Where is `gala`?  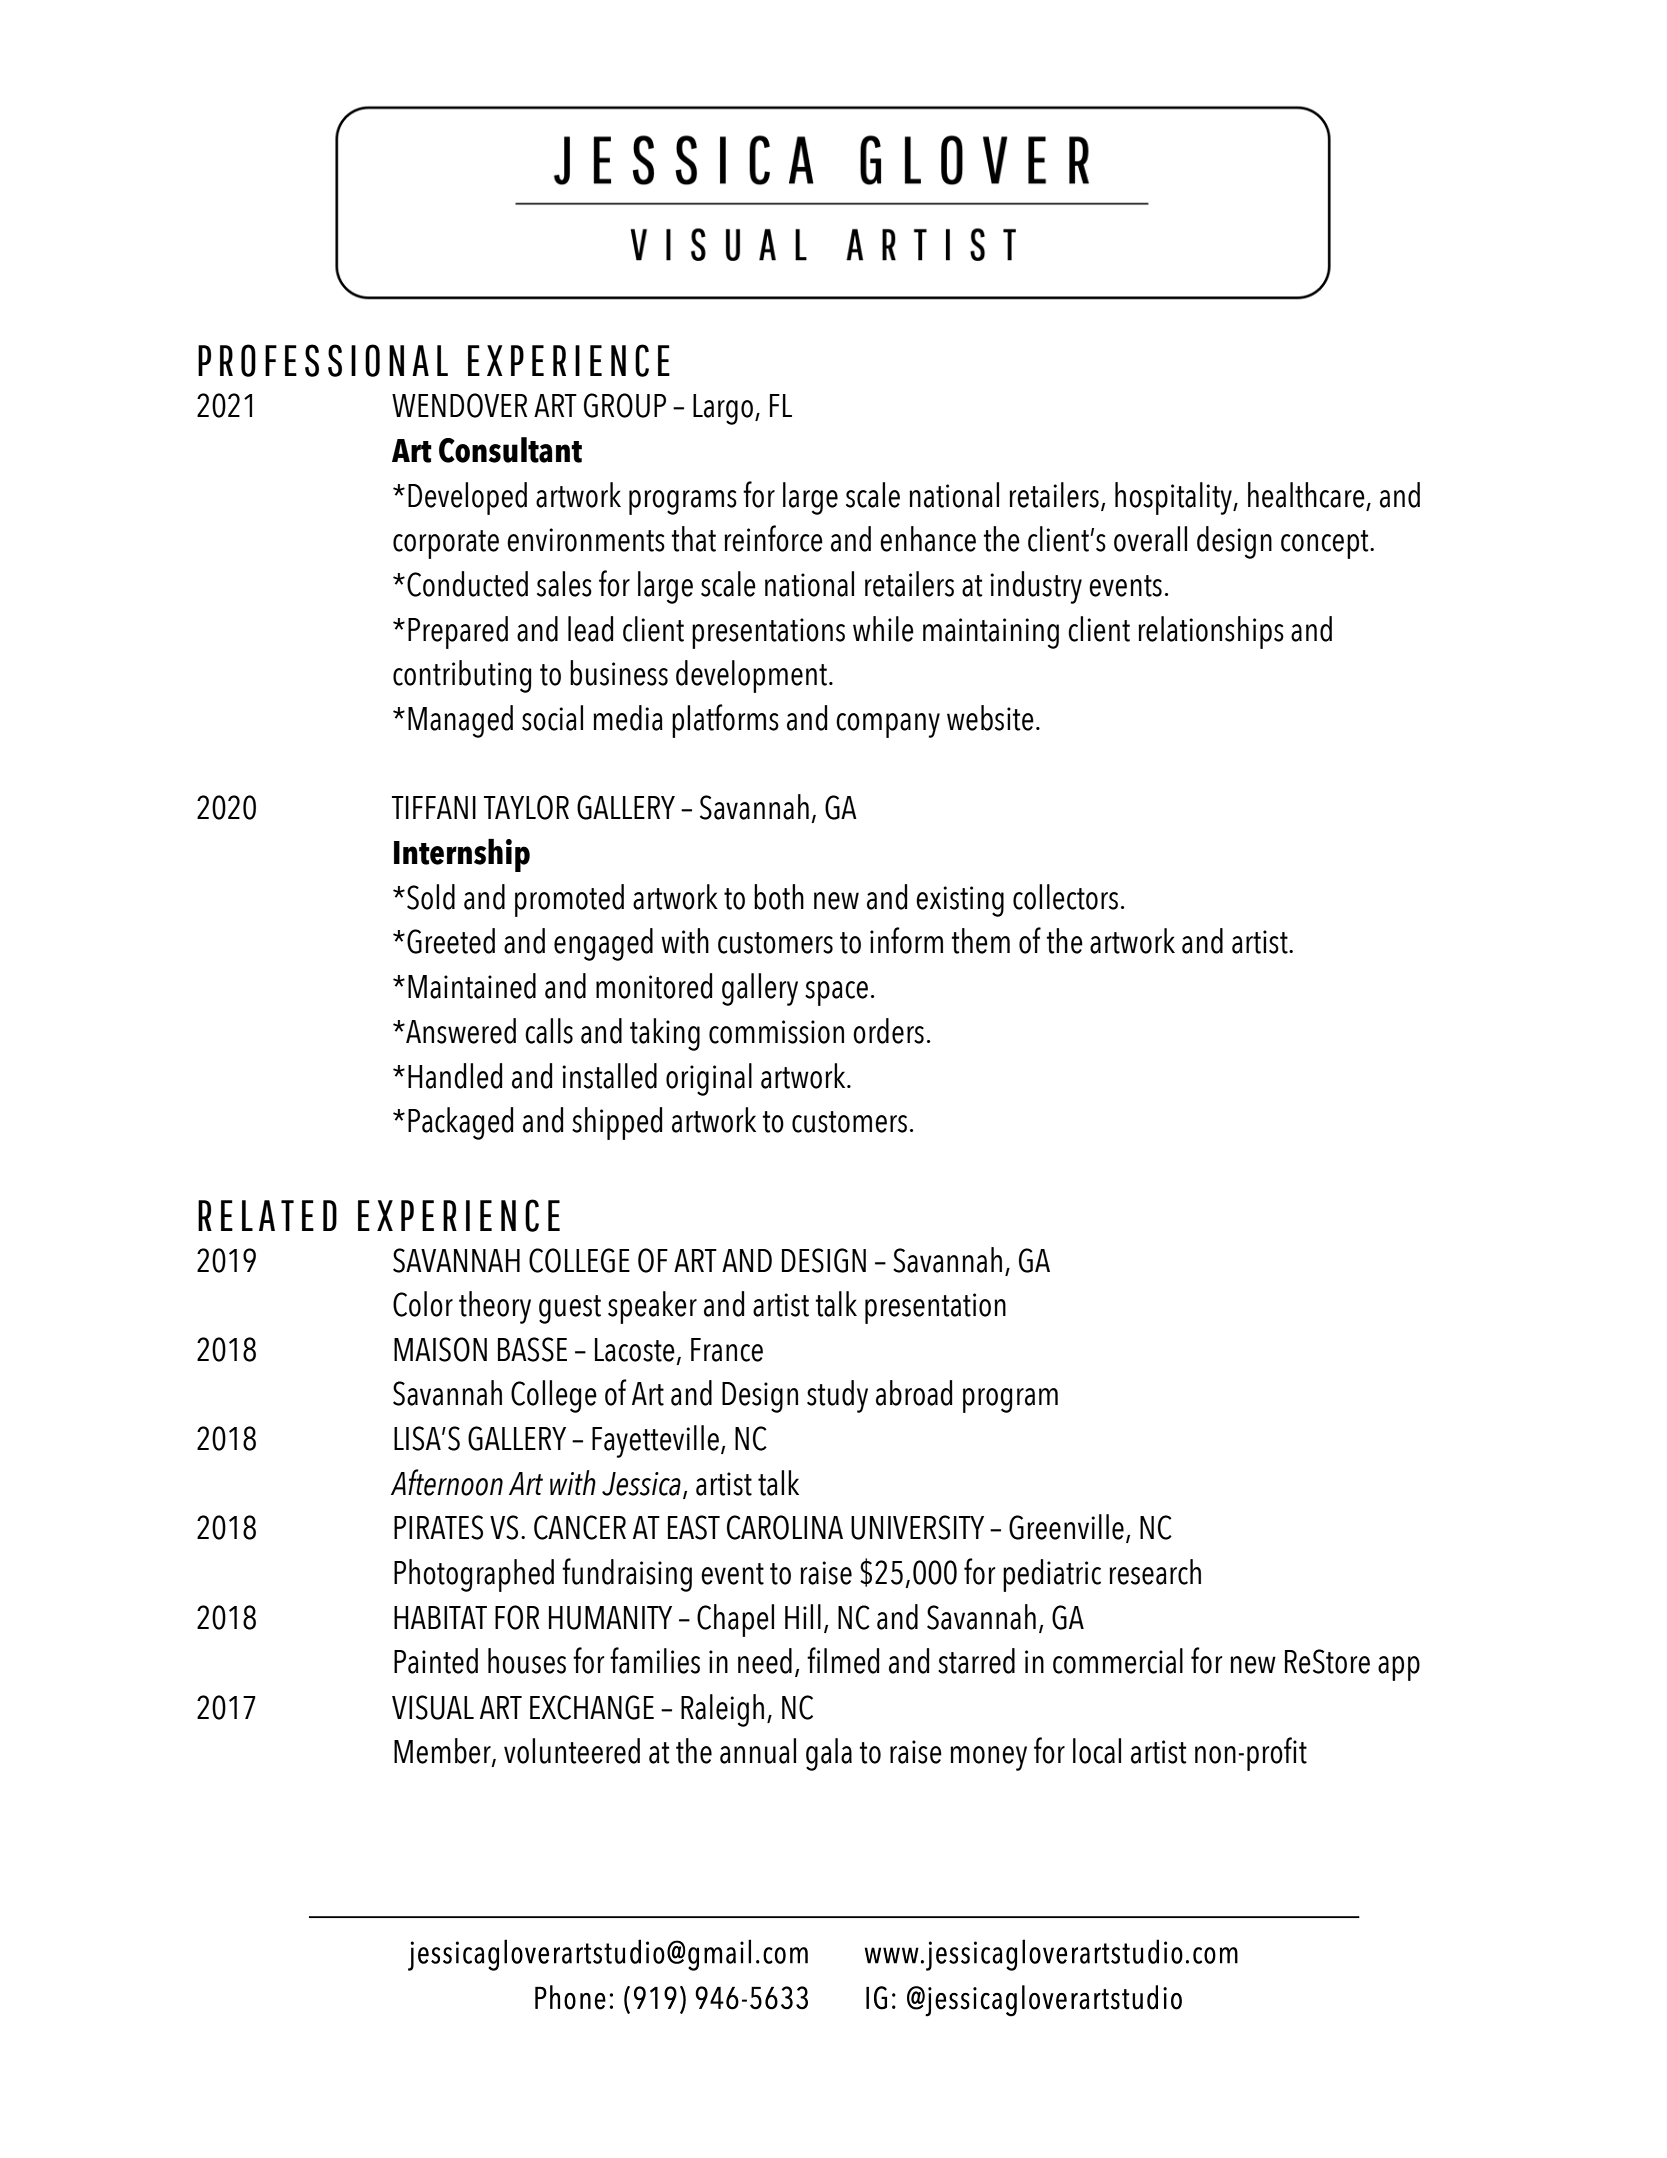
gala is located at coordinates (829, 1754).
